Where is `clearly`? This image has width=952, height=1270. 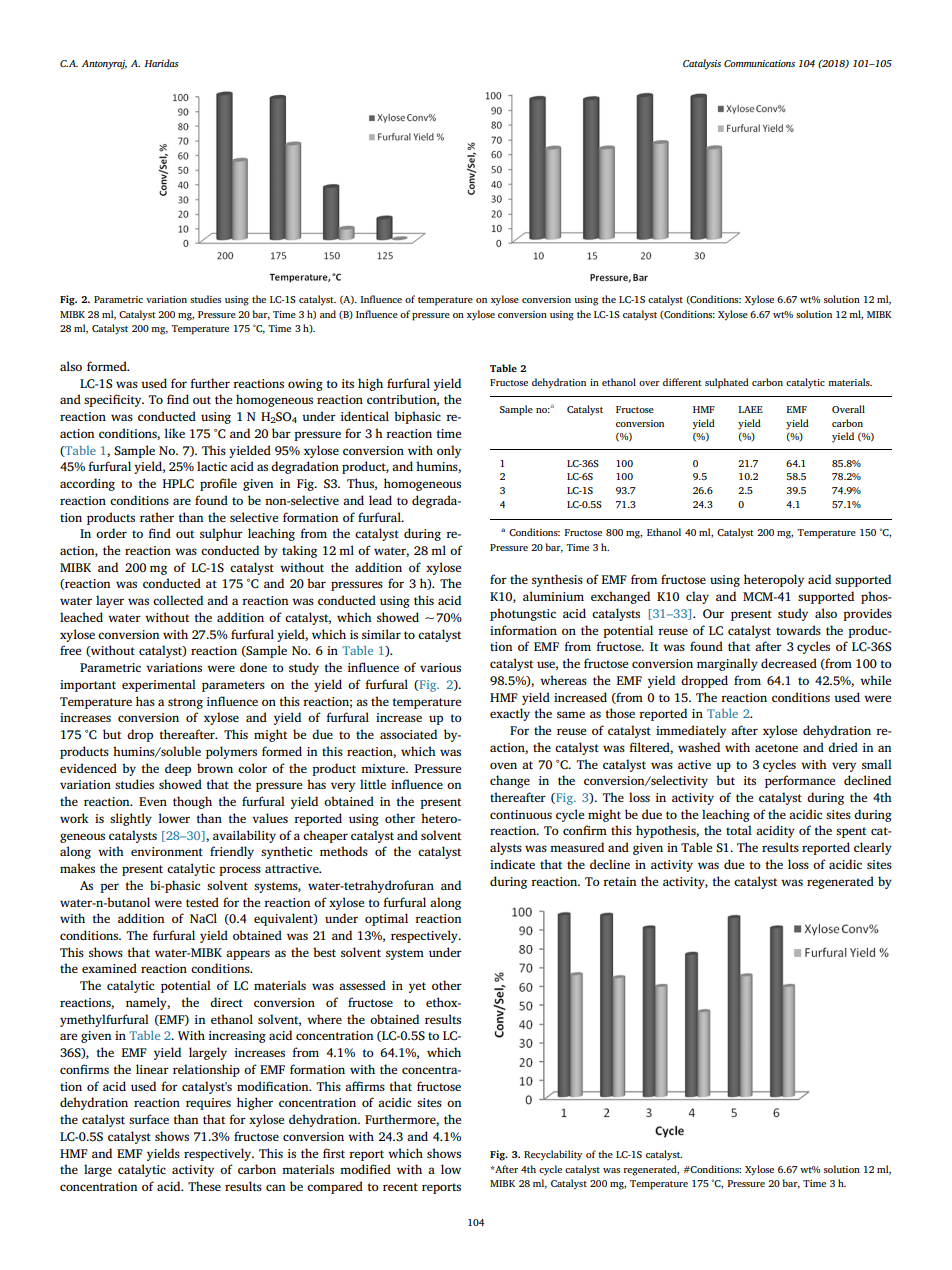 clearly is located at coordinates (873, 848).
